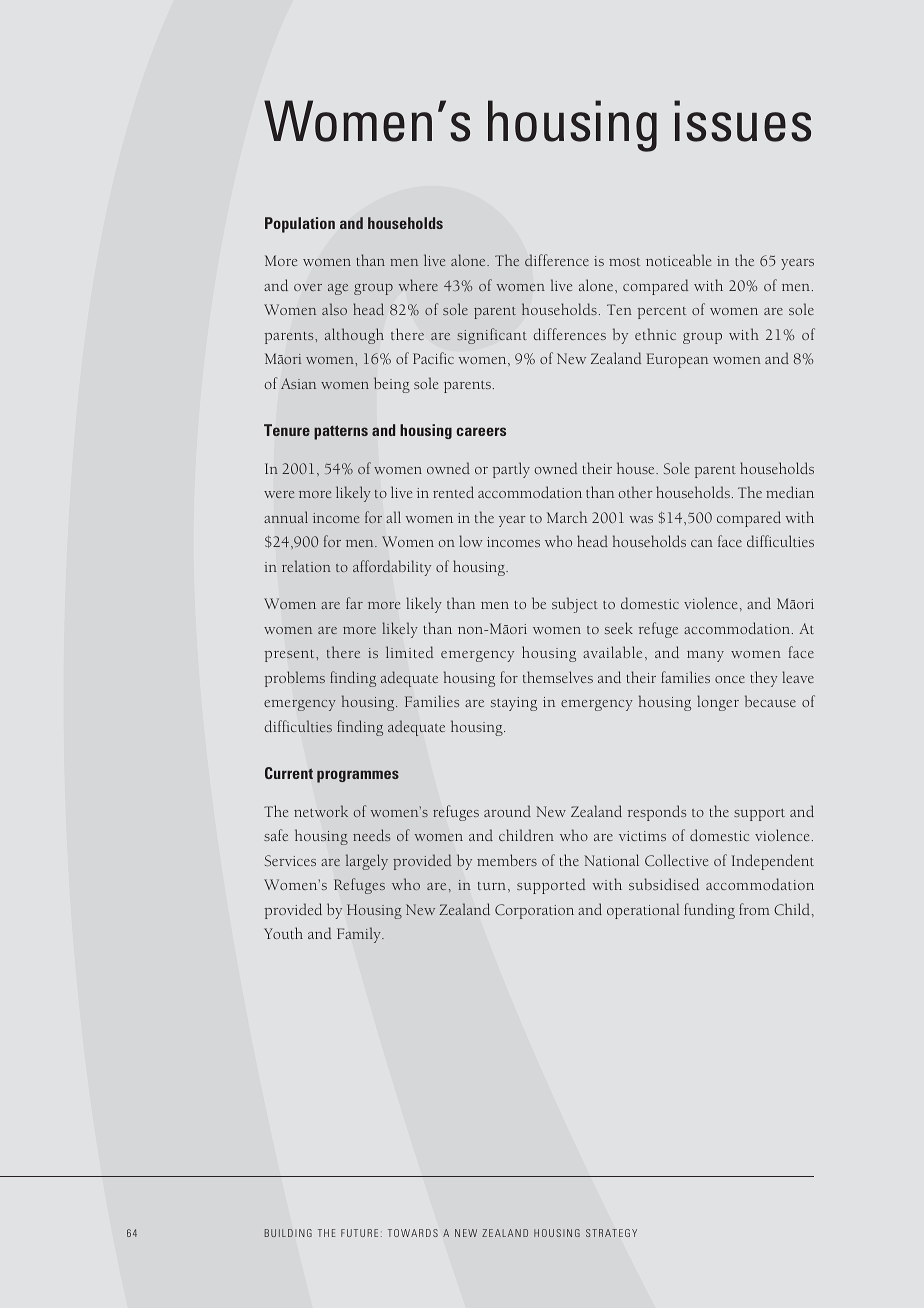  What do you see at coordinates (624, 262) in the page?
I see `most` at bounding box center [624, 262].
